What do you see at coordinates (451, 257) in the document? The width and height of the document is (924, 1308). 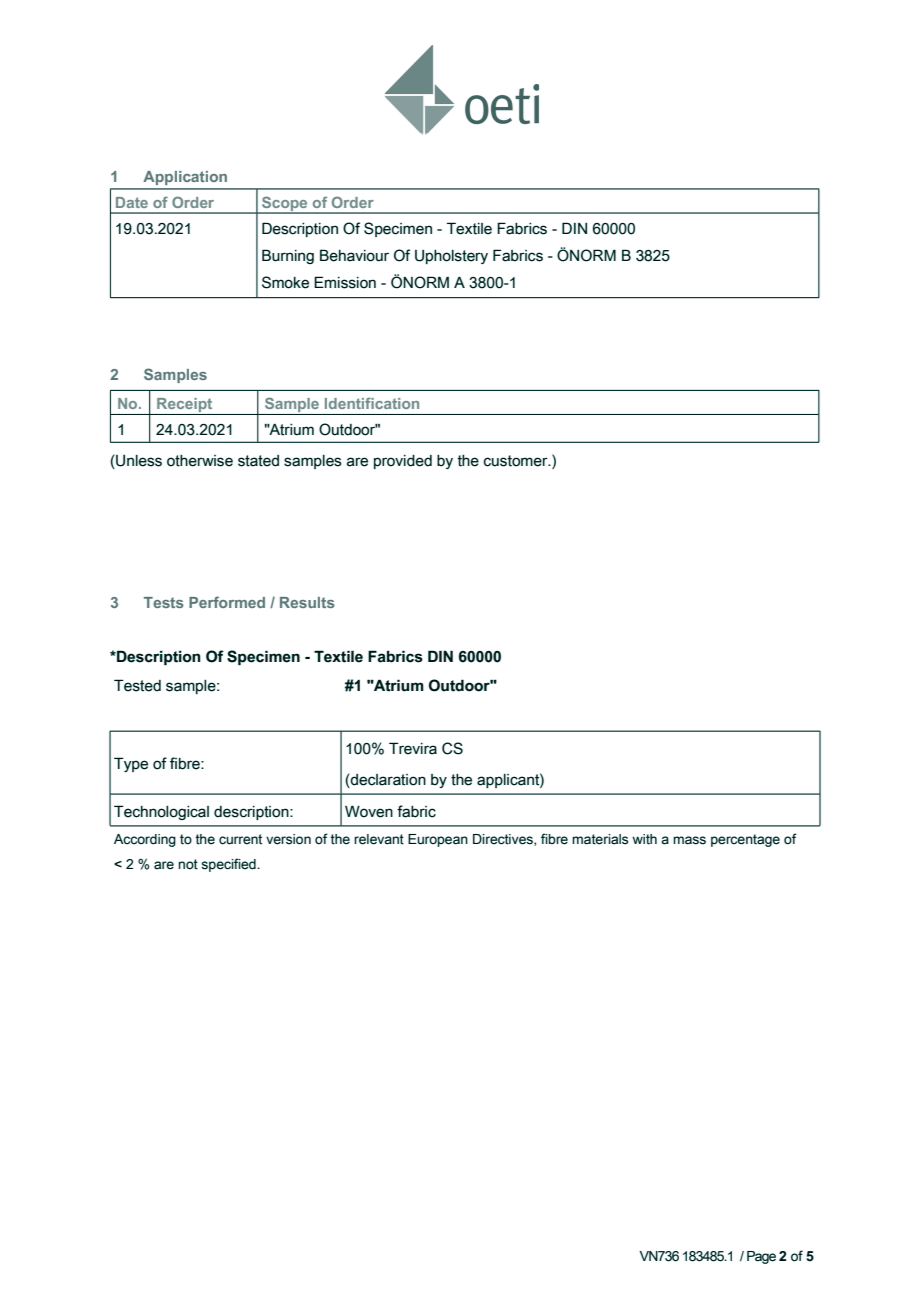 I see `Upholstery` at bounding box center [451, 257].
